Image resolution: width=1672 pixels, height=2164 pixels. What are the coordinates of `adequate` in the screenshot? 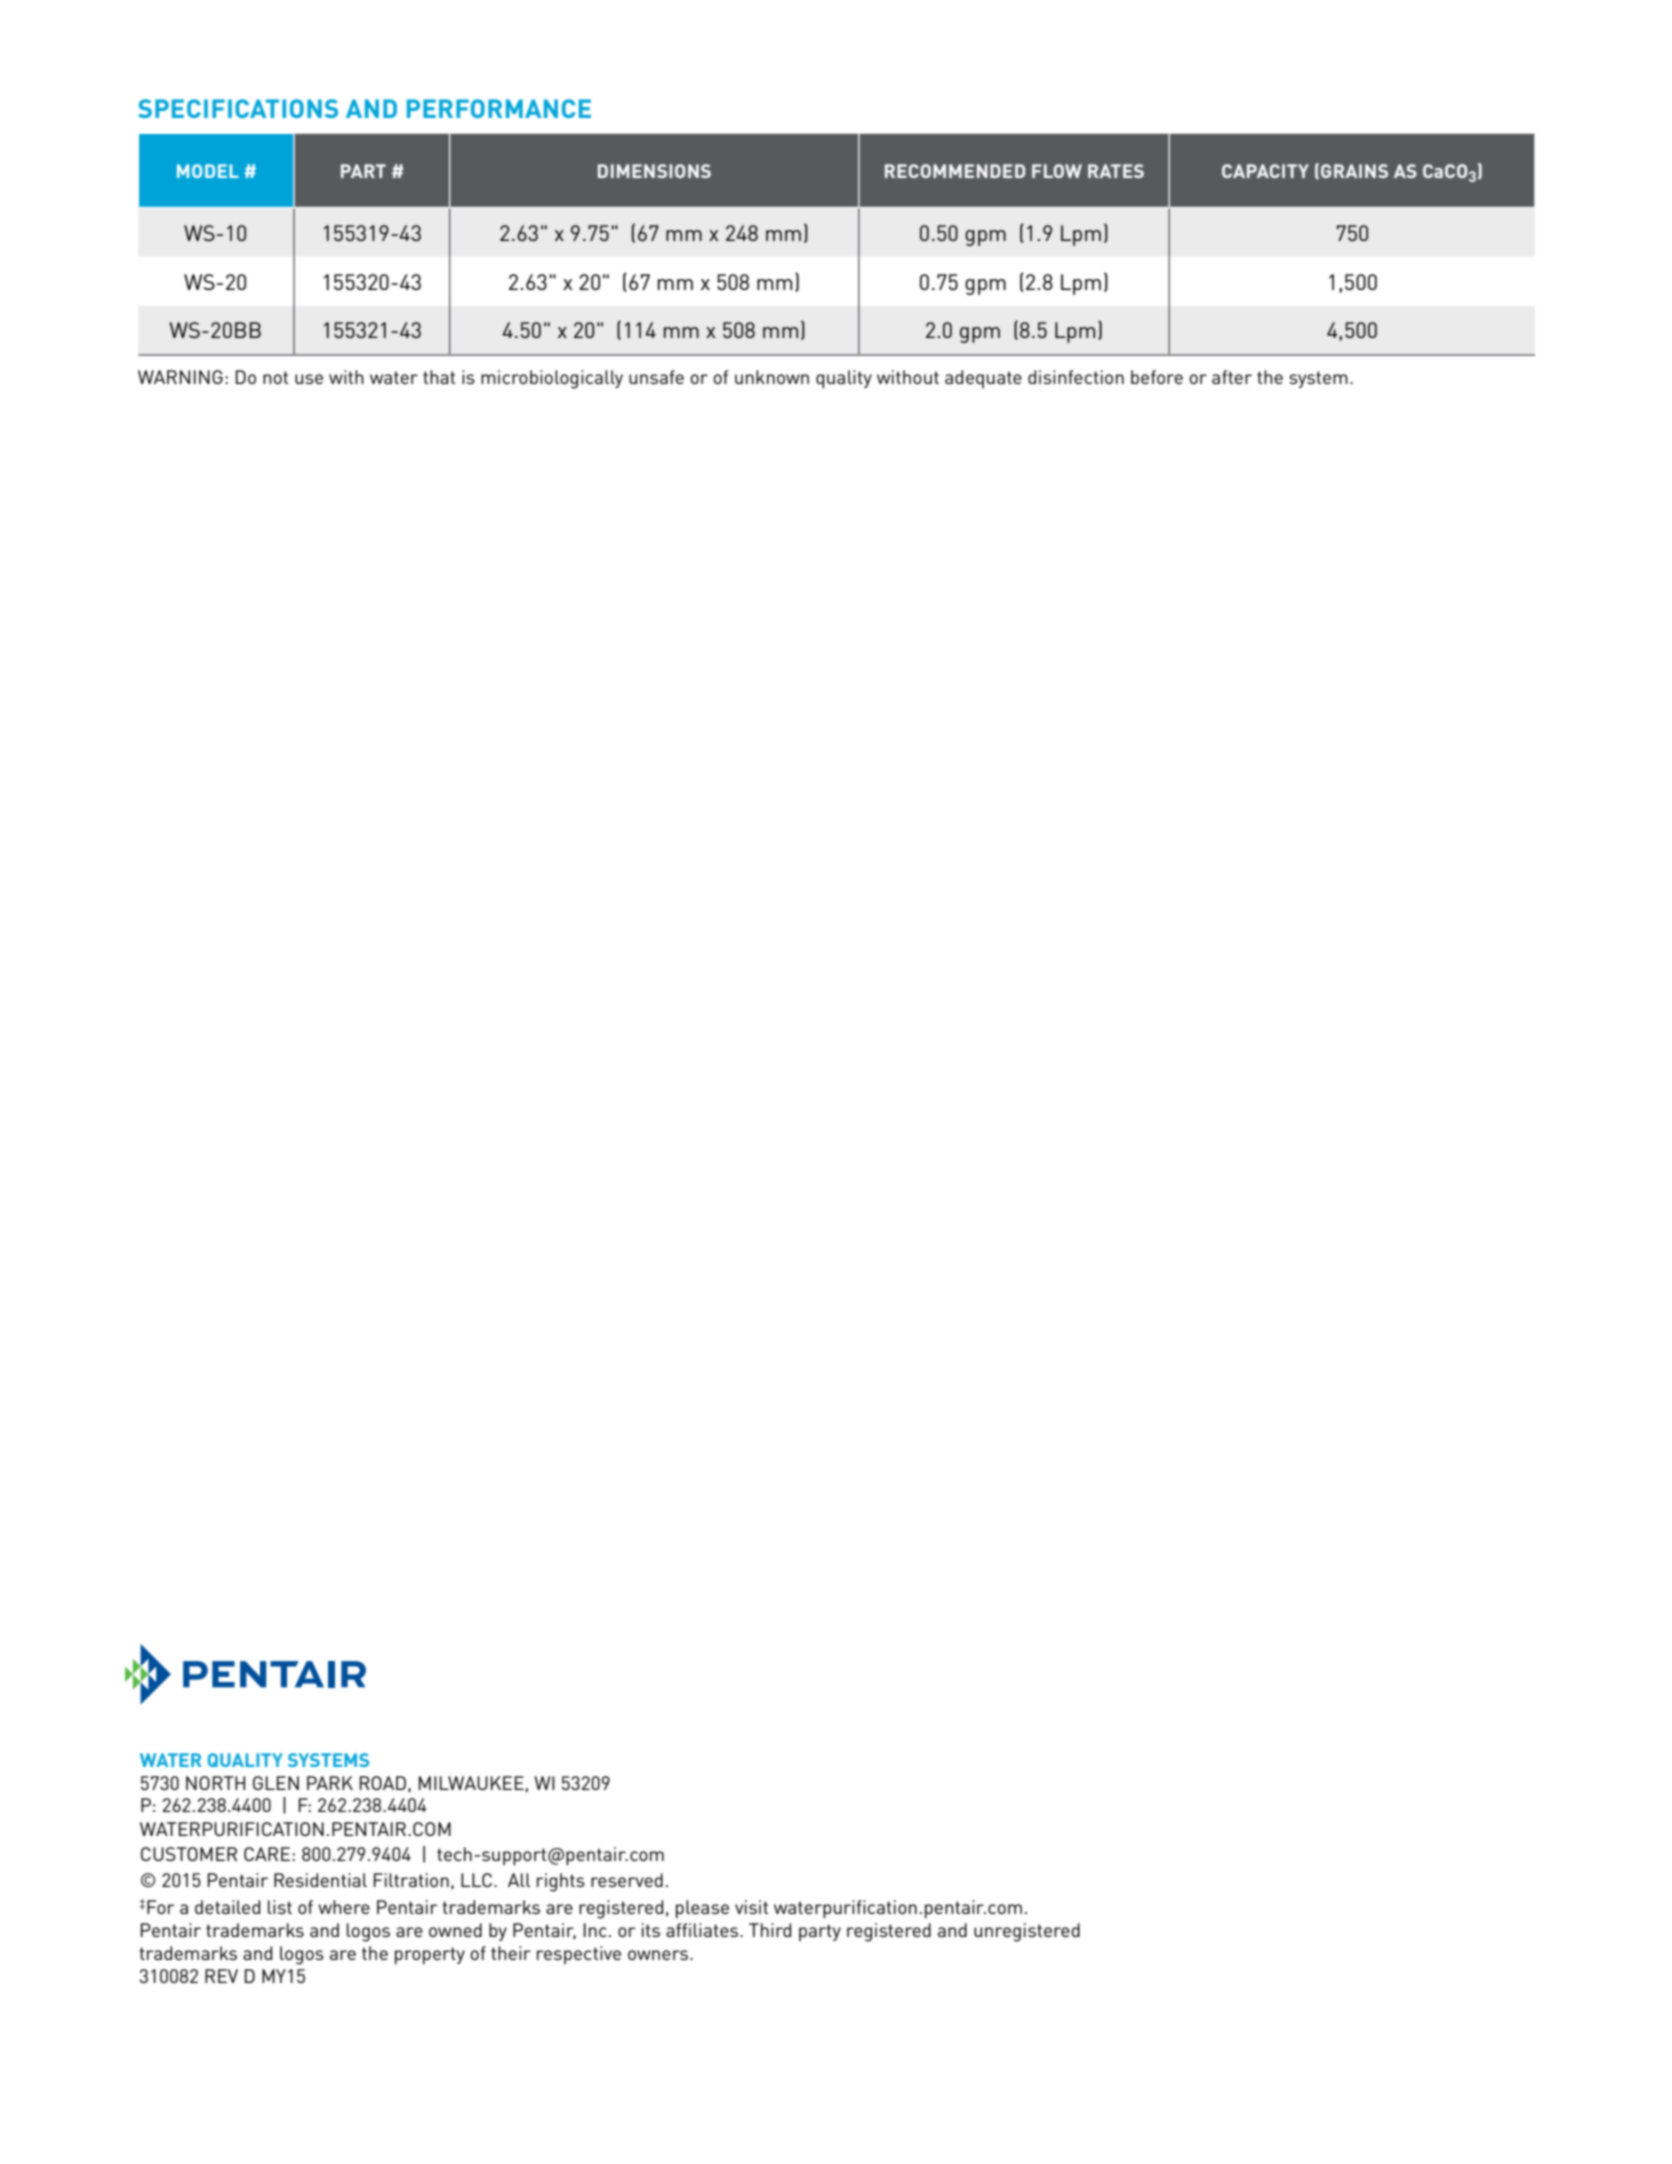 It's located at (983, 379).
